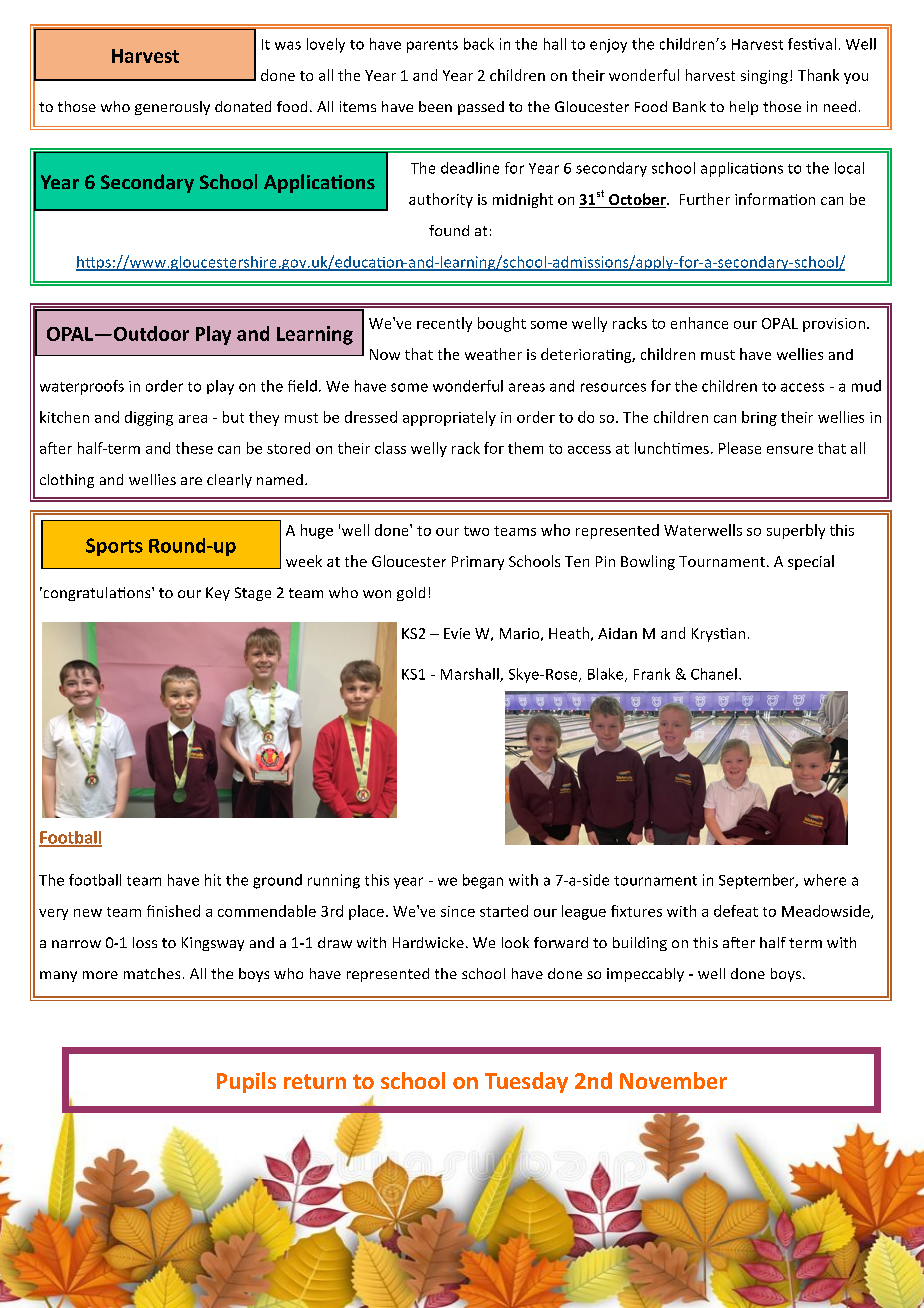  What do you see at coordinates (479, 44) in the image?
I see `back` at bounding box center [479, 44].
